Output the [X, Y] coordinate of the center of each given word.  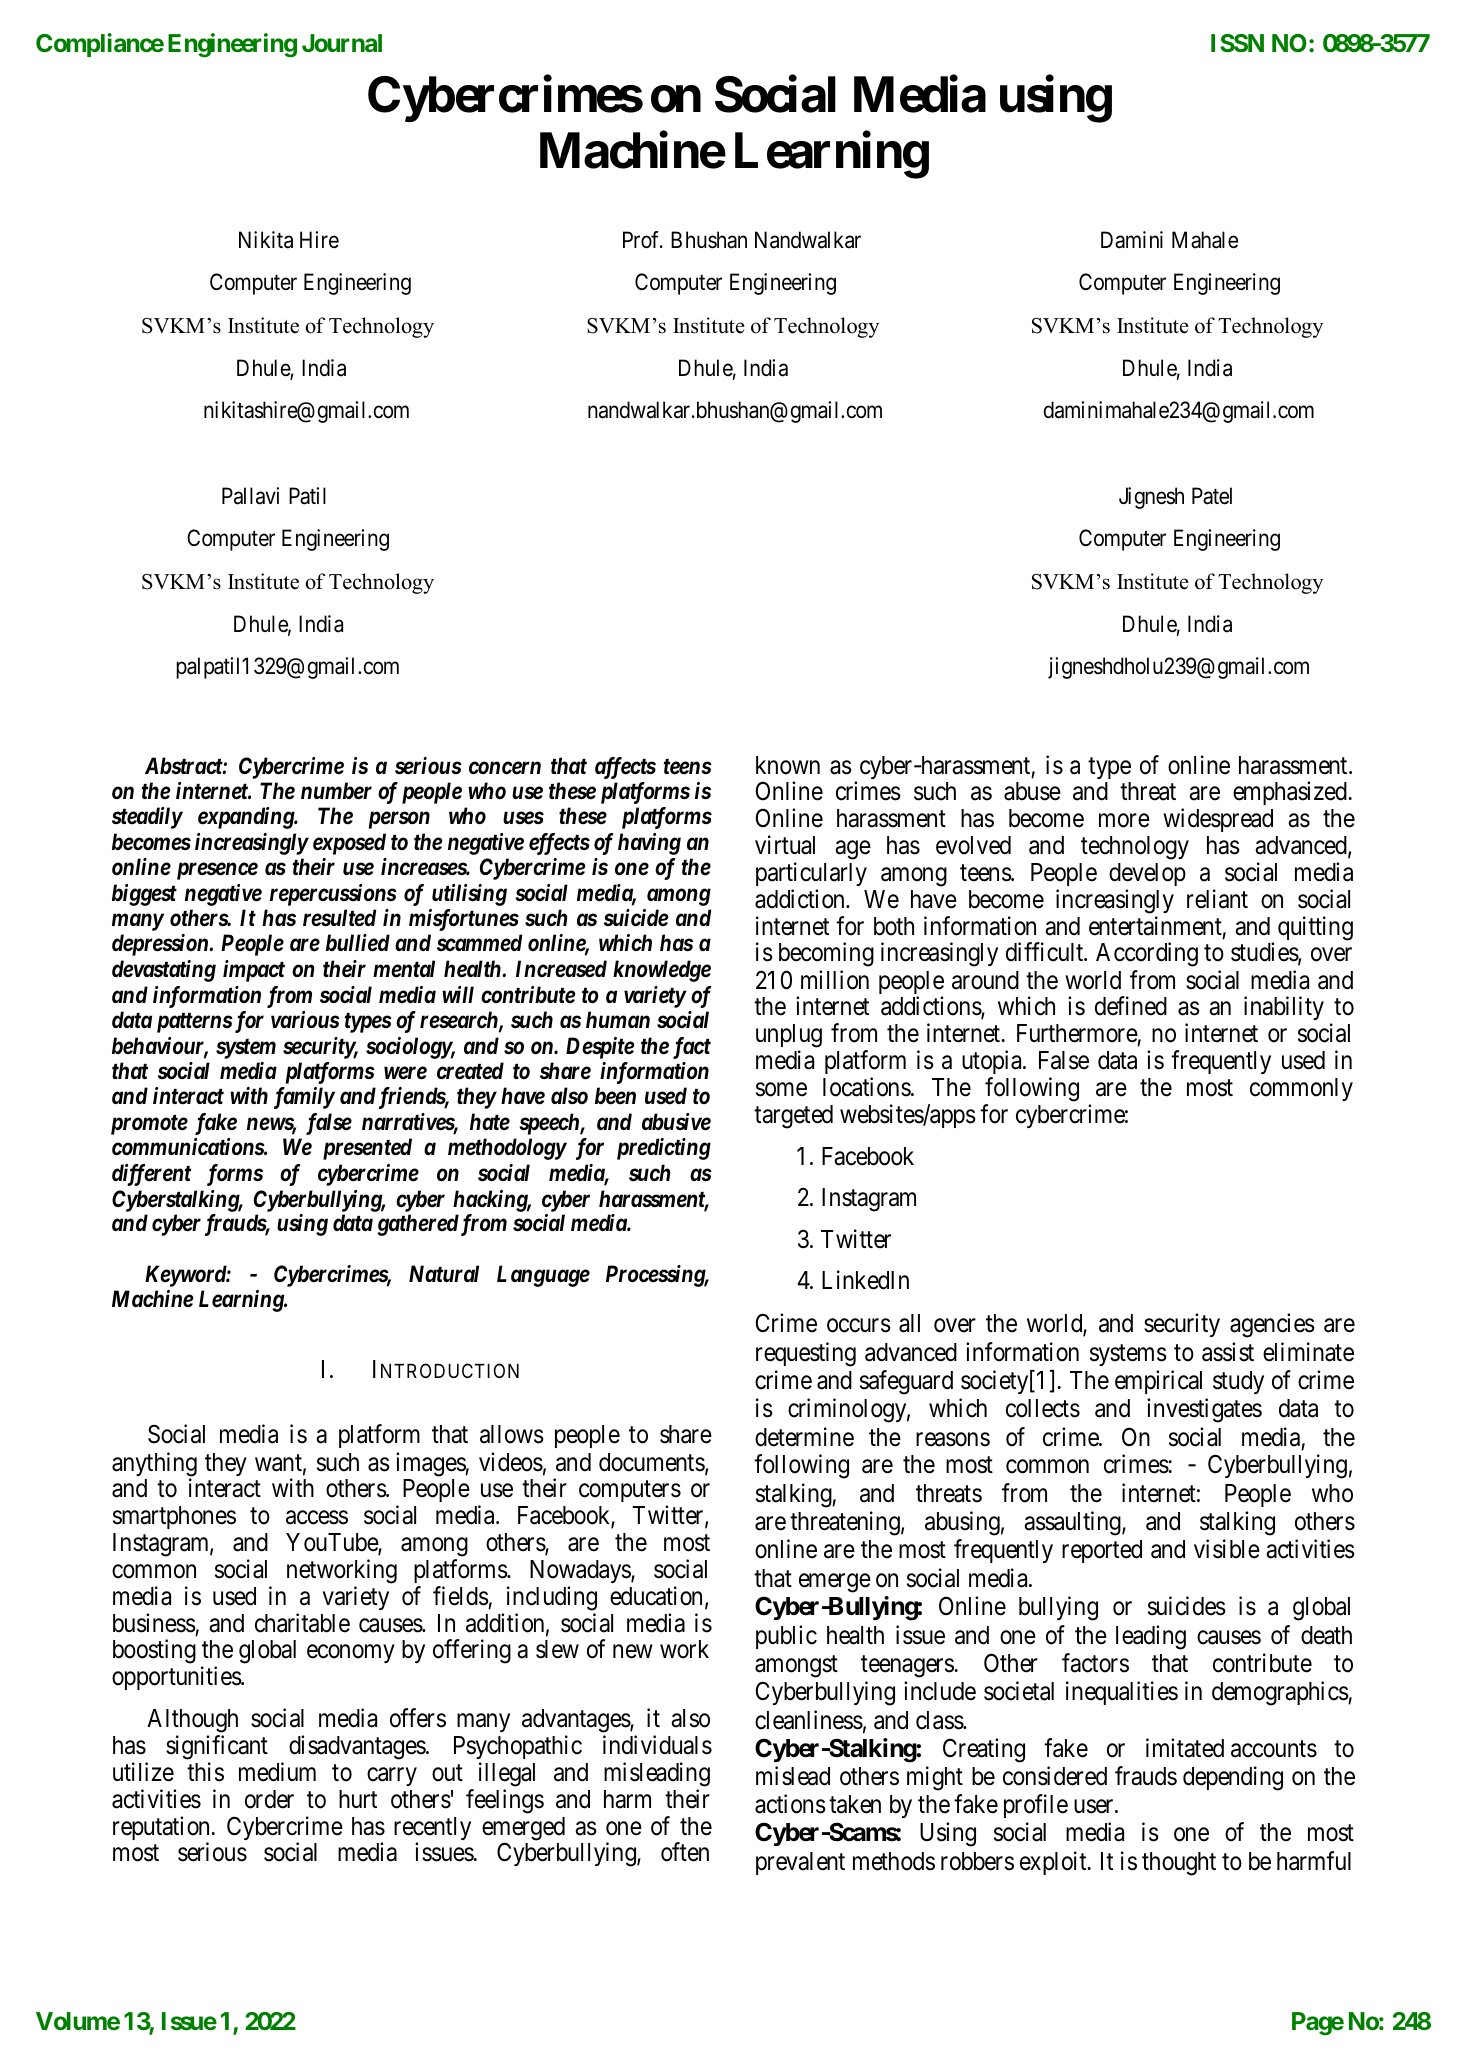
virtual [785, 845]
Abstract [184, 765]
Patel [1212, 496]
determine [804, 1437]
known [788, 765]
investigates [1204, 1410]
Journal [342, 43]
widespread [1218, 820]
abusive [676, 1122]
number [336, 791]
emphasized [1290, 793]
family [304, 1098]
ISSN [1237, 43]
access [317, 1518]
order [269, 1799]
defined [1131, 1006]
